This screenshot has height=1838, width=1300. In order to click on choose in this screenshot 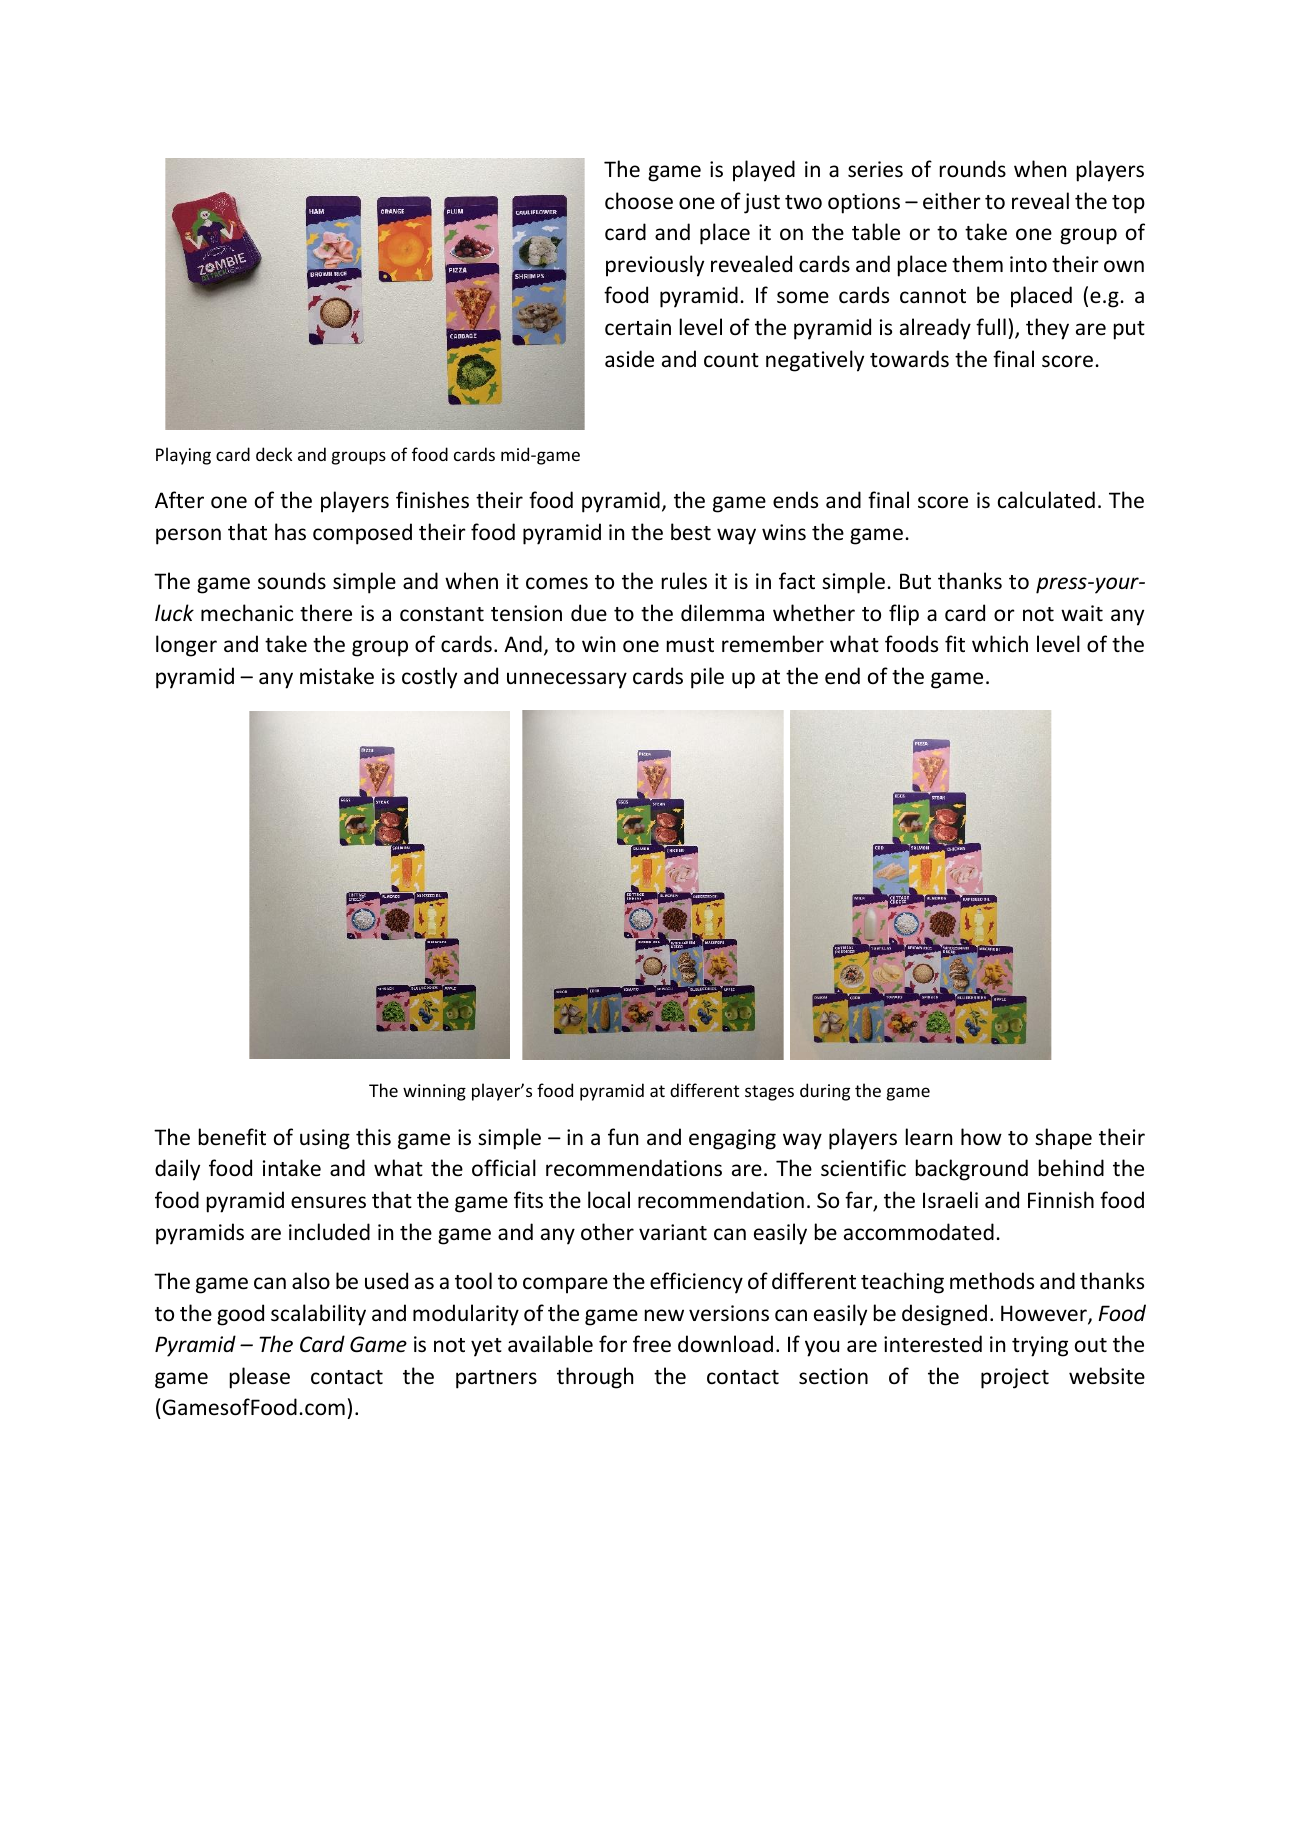, I will do `click(639, 201)`.
